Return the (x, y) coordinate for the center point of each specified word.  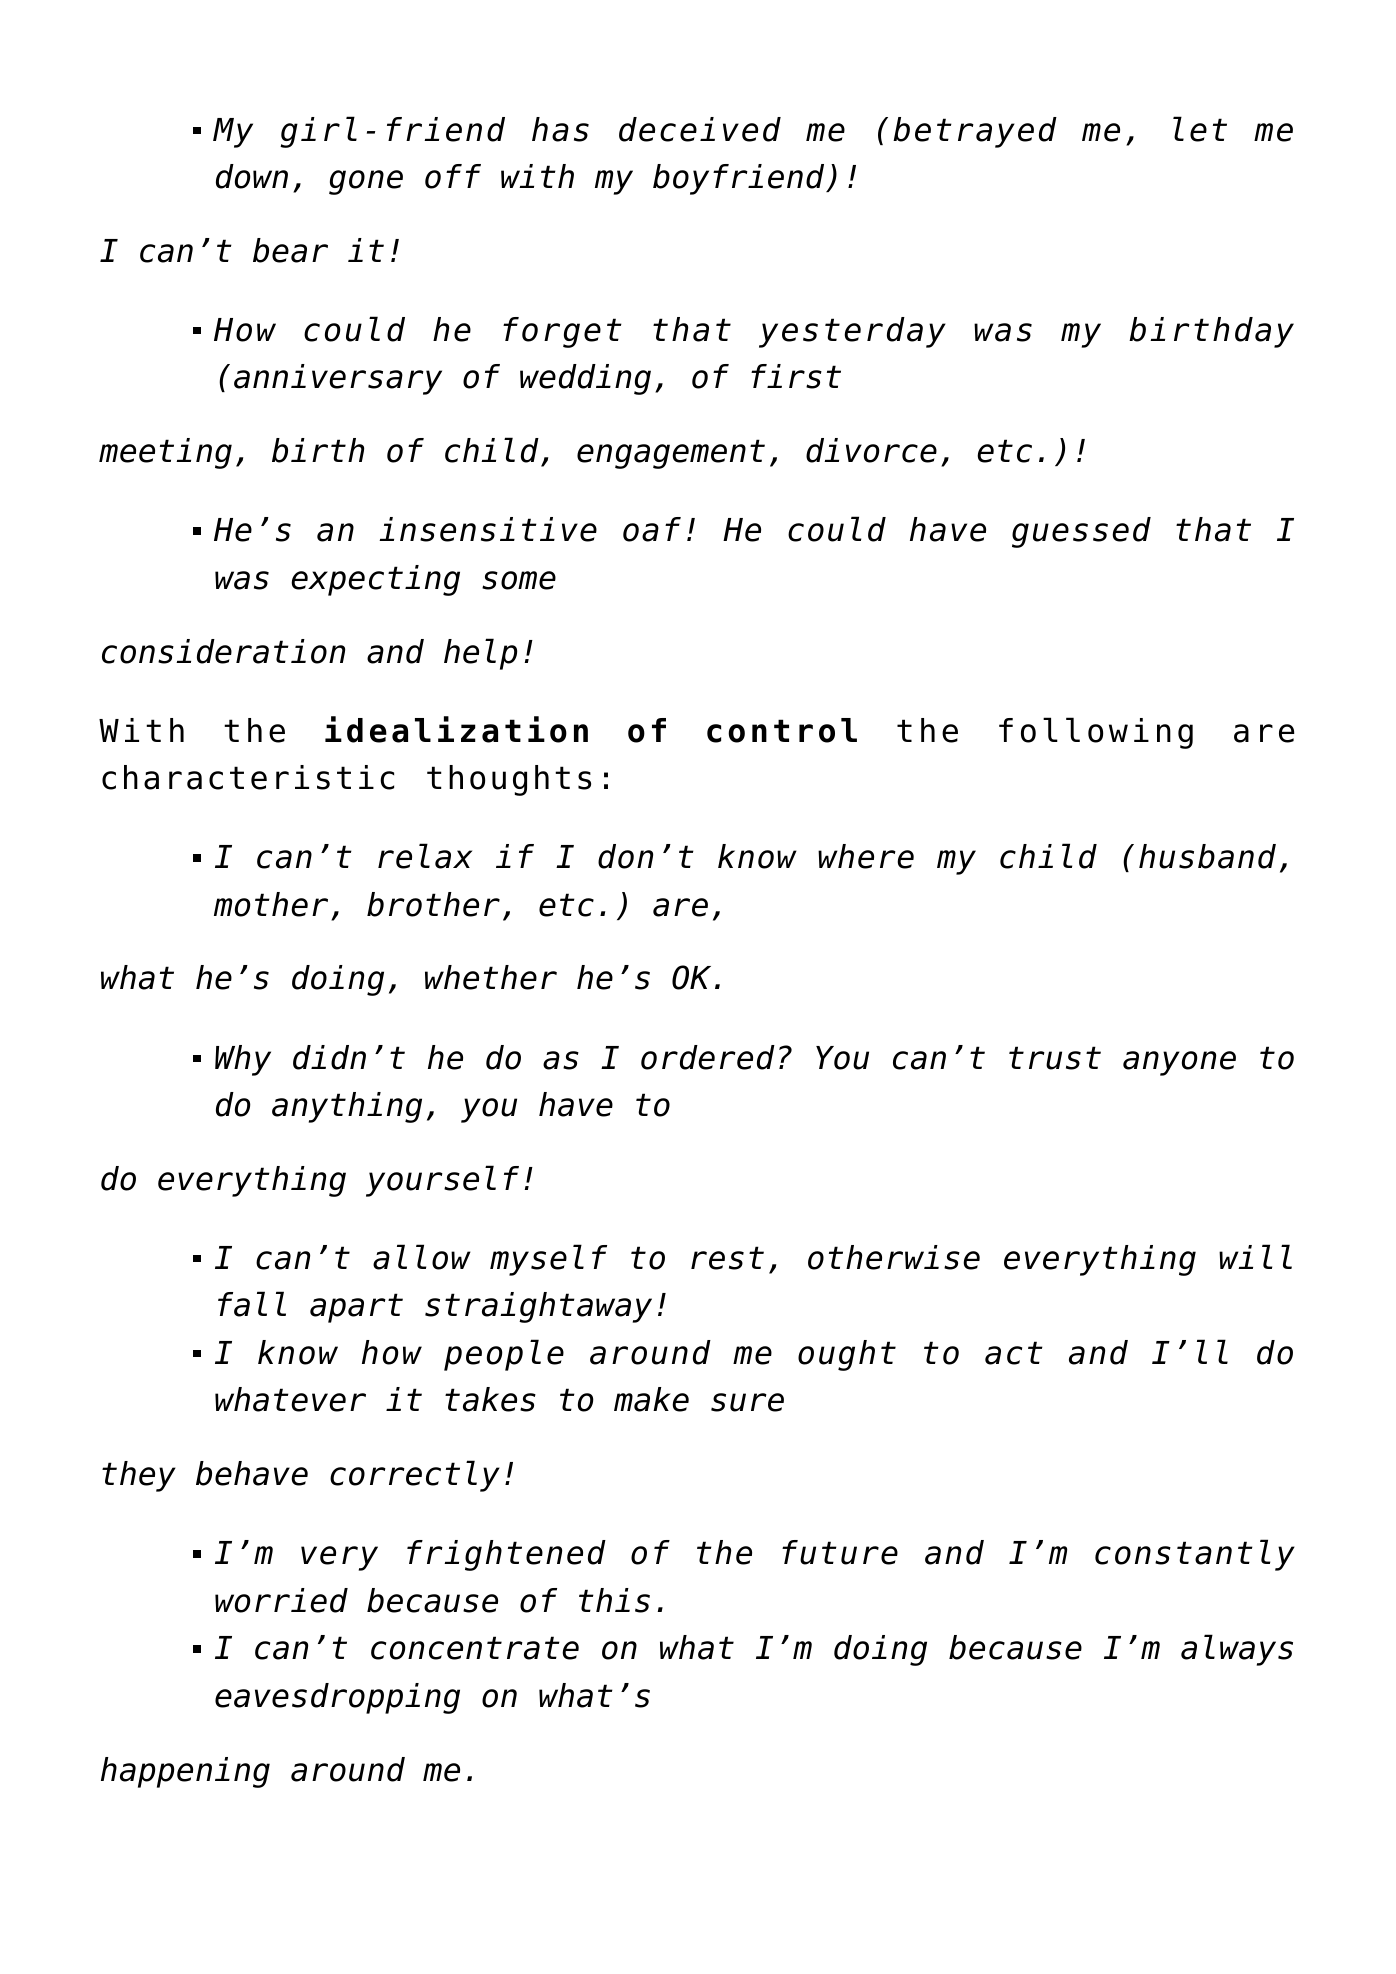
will (1255, 1256)
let (1200, 129)
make (651, 1399)
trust (1055, 1058)
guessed (1081, 532)
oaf (652, 529)
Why (243, 1060)
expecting (375, 580)
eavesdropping (337, 1698)
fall (252, 1304)
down (252, 176)
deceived (700, 129)
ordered (708, 1057)
